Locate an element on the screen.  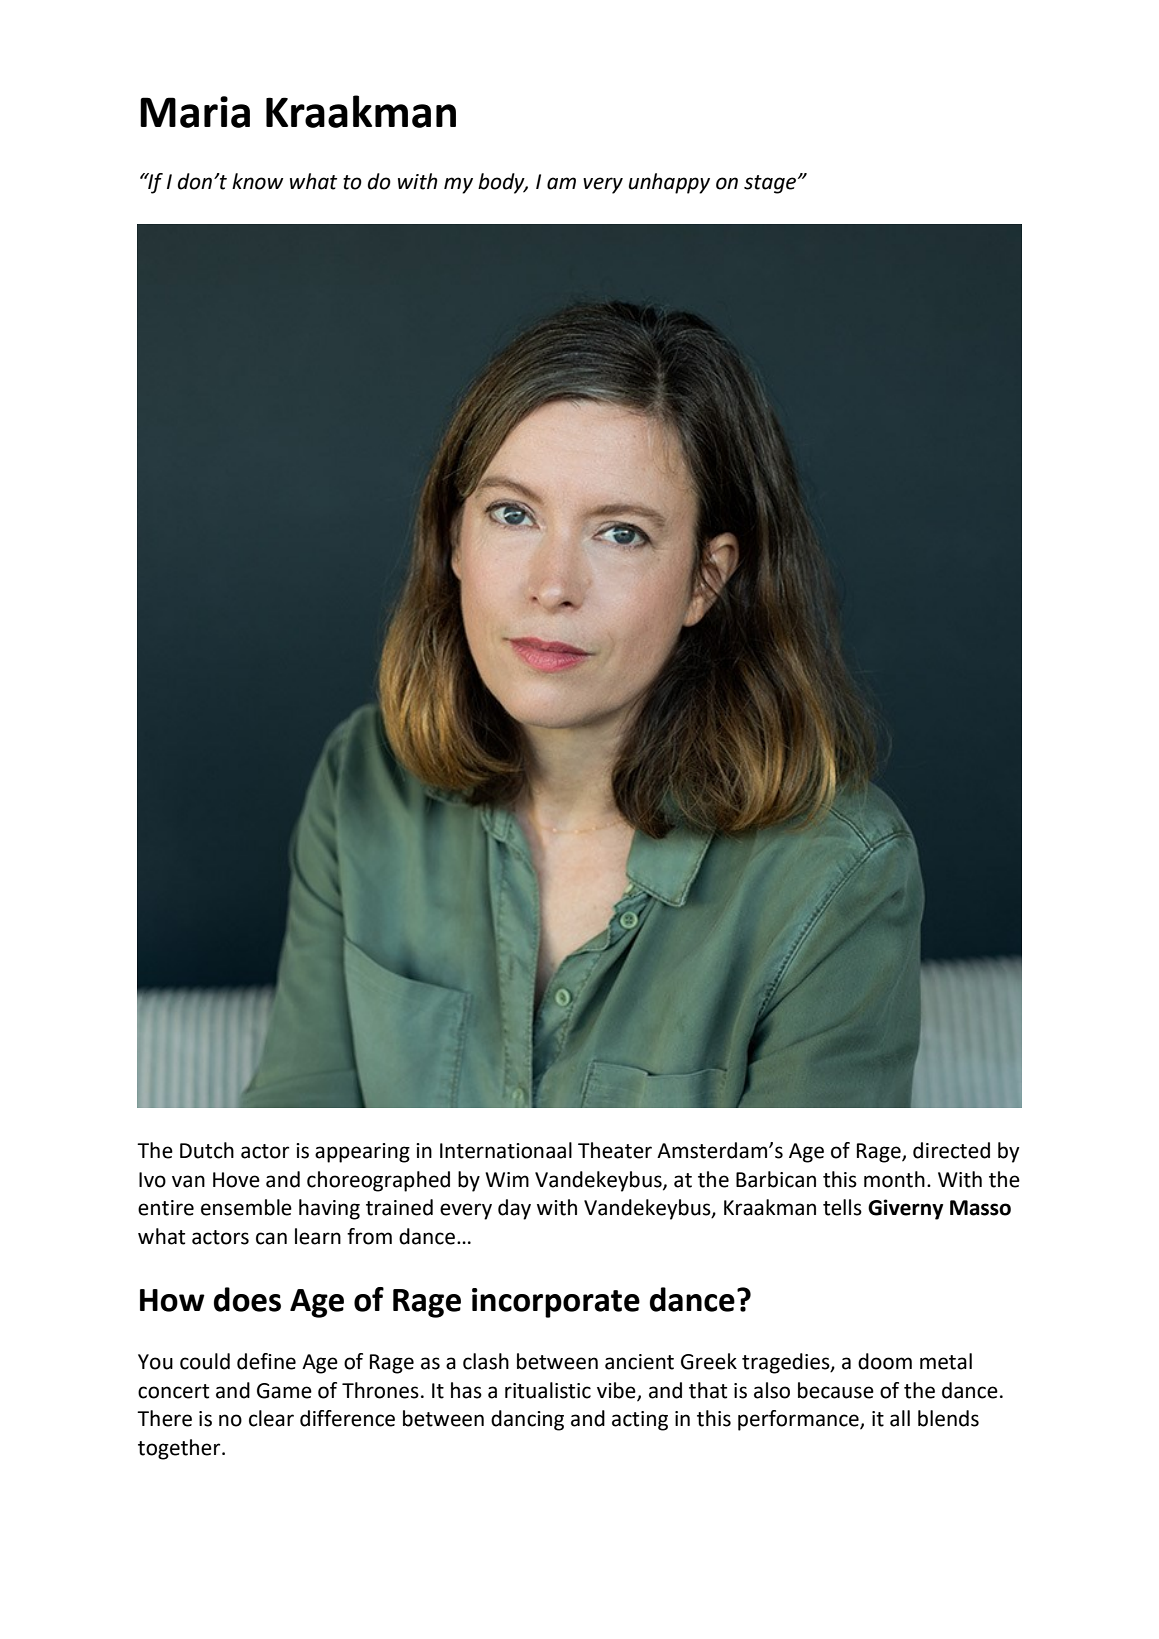
ritualistic is located at coordinates (548, 1390).
